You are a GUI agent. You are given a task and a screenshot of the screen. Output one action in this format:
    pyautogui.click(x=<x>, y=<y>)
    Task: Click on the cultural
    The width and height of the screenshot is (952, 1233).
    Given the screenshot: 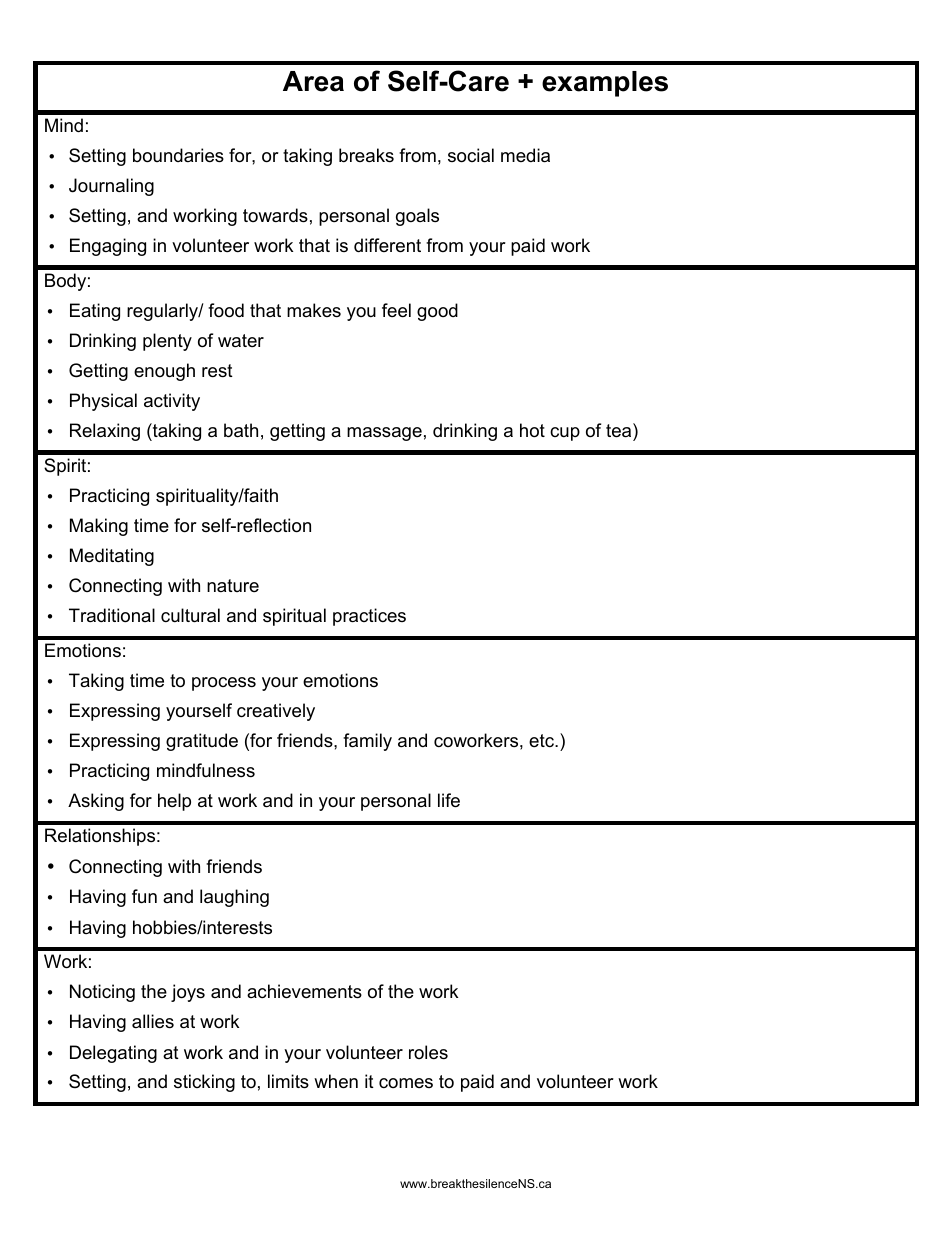 What is the action you would take?
    pyautogui.click(x=190, y=615)
